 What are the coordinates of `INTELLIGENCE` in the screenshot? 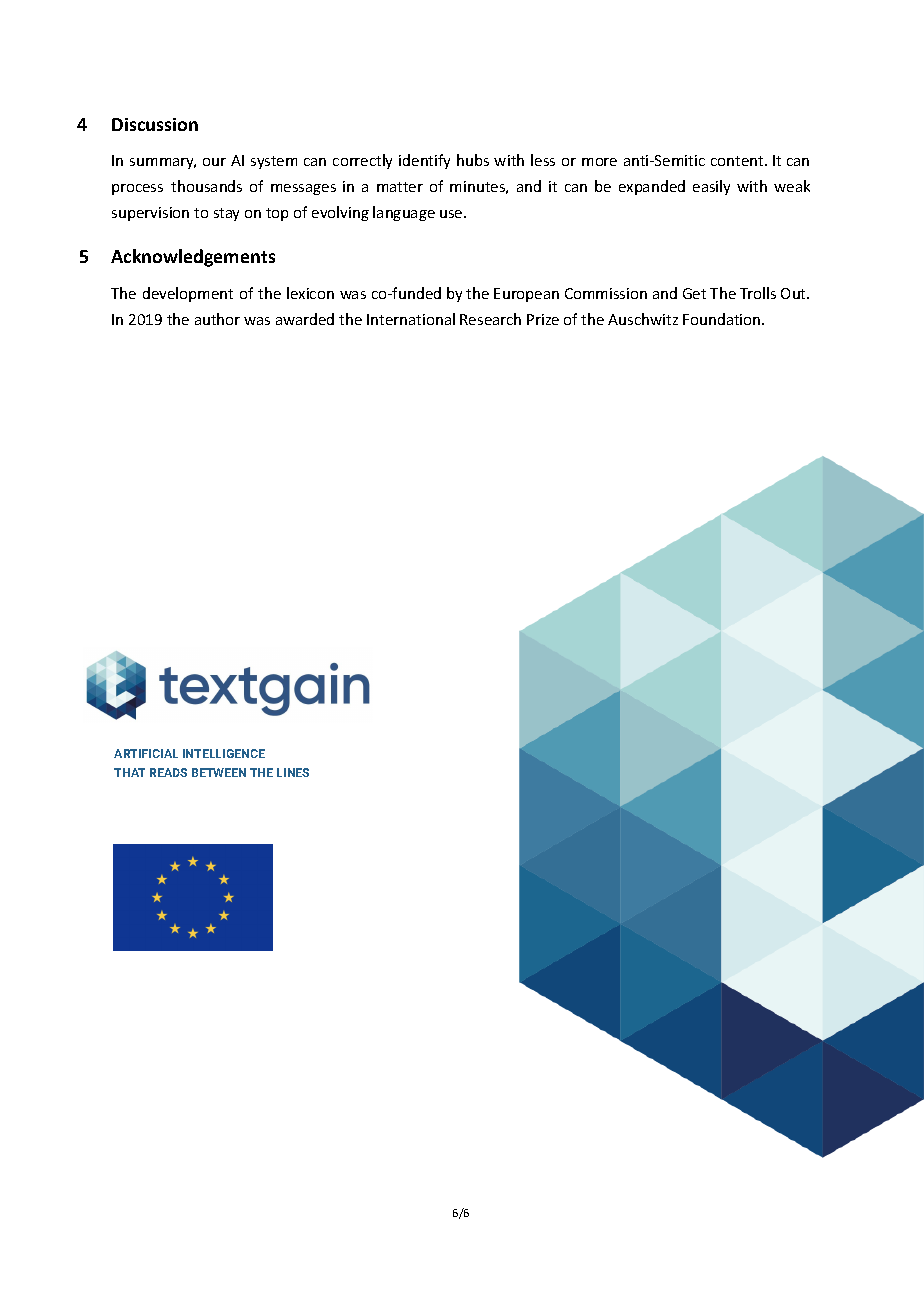 It's located at (224, 753).
